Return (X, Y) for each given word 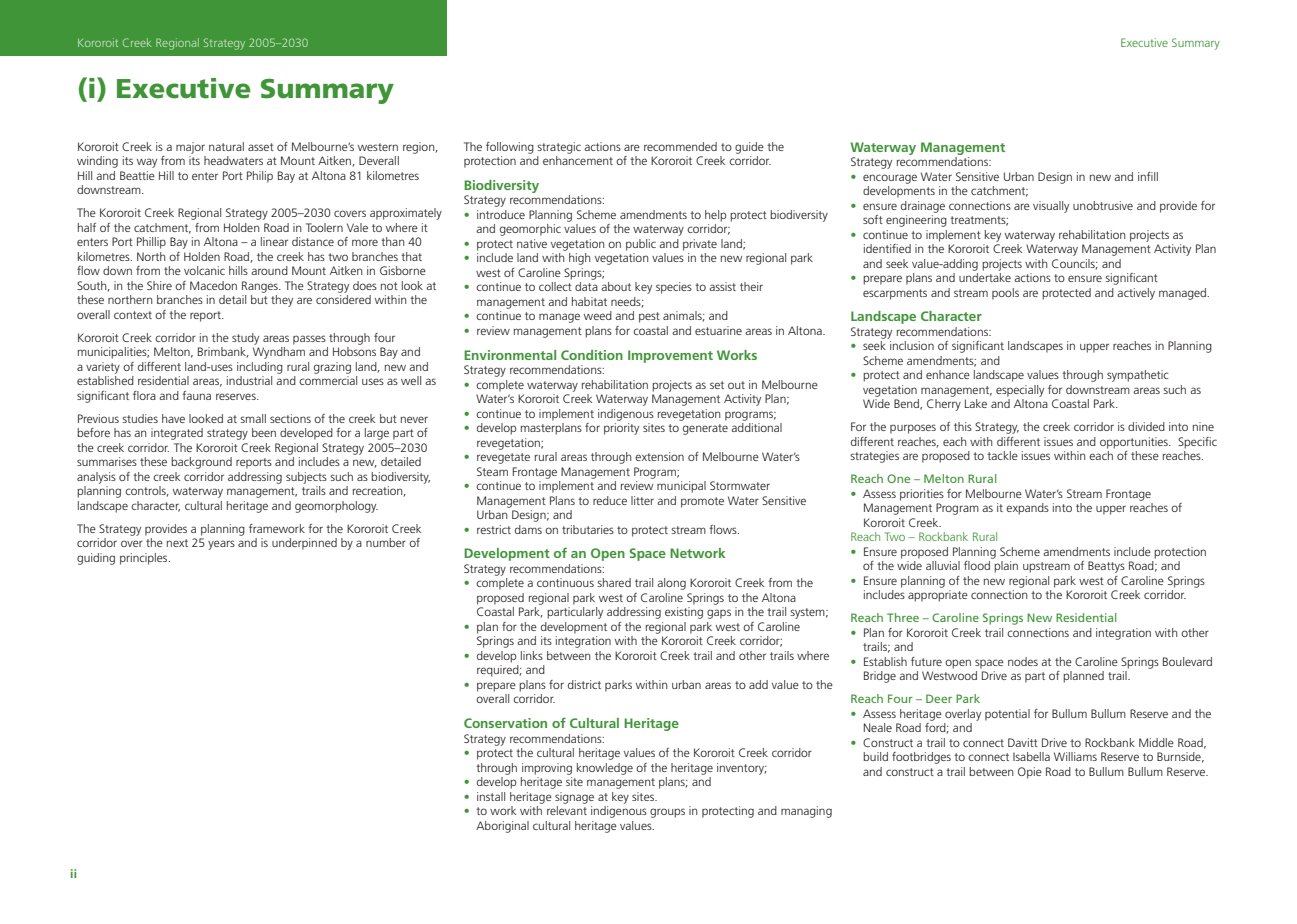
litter (642, 500)
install (491, 796)
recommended (680, 146)
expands (1027, 509)
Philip (260, 177)
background (201, 463)
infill (1148, 176)
